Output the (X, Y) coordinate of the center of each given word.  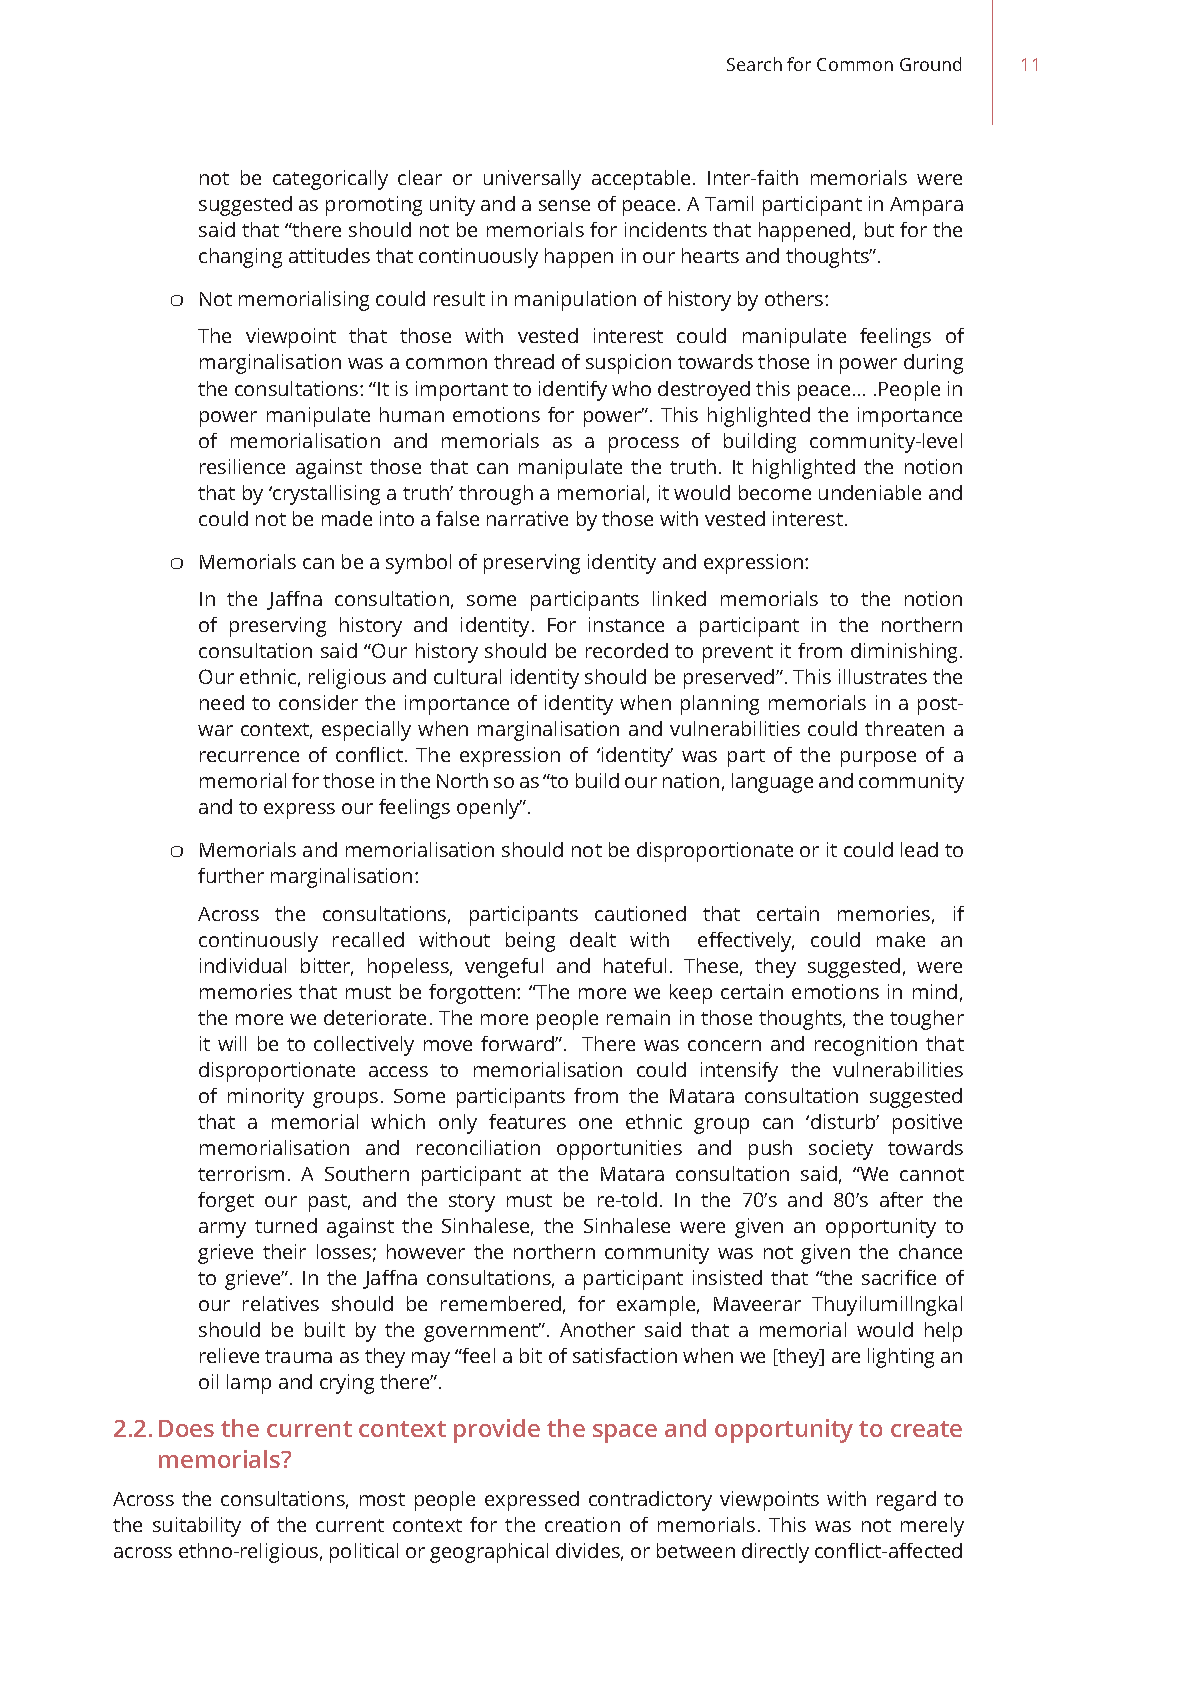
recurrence (249, 756)
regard (906, 1501)
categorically (330, 180)
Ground (930, 64)
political (364, 1553)
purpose (878, 759)
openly (489, 809)
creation (582, 1524)
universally (532, 180)
